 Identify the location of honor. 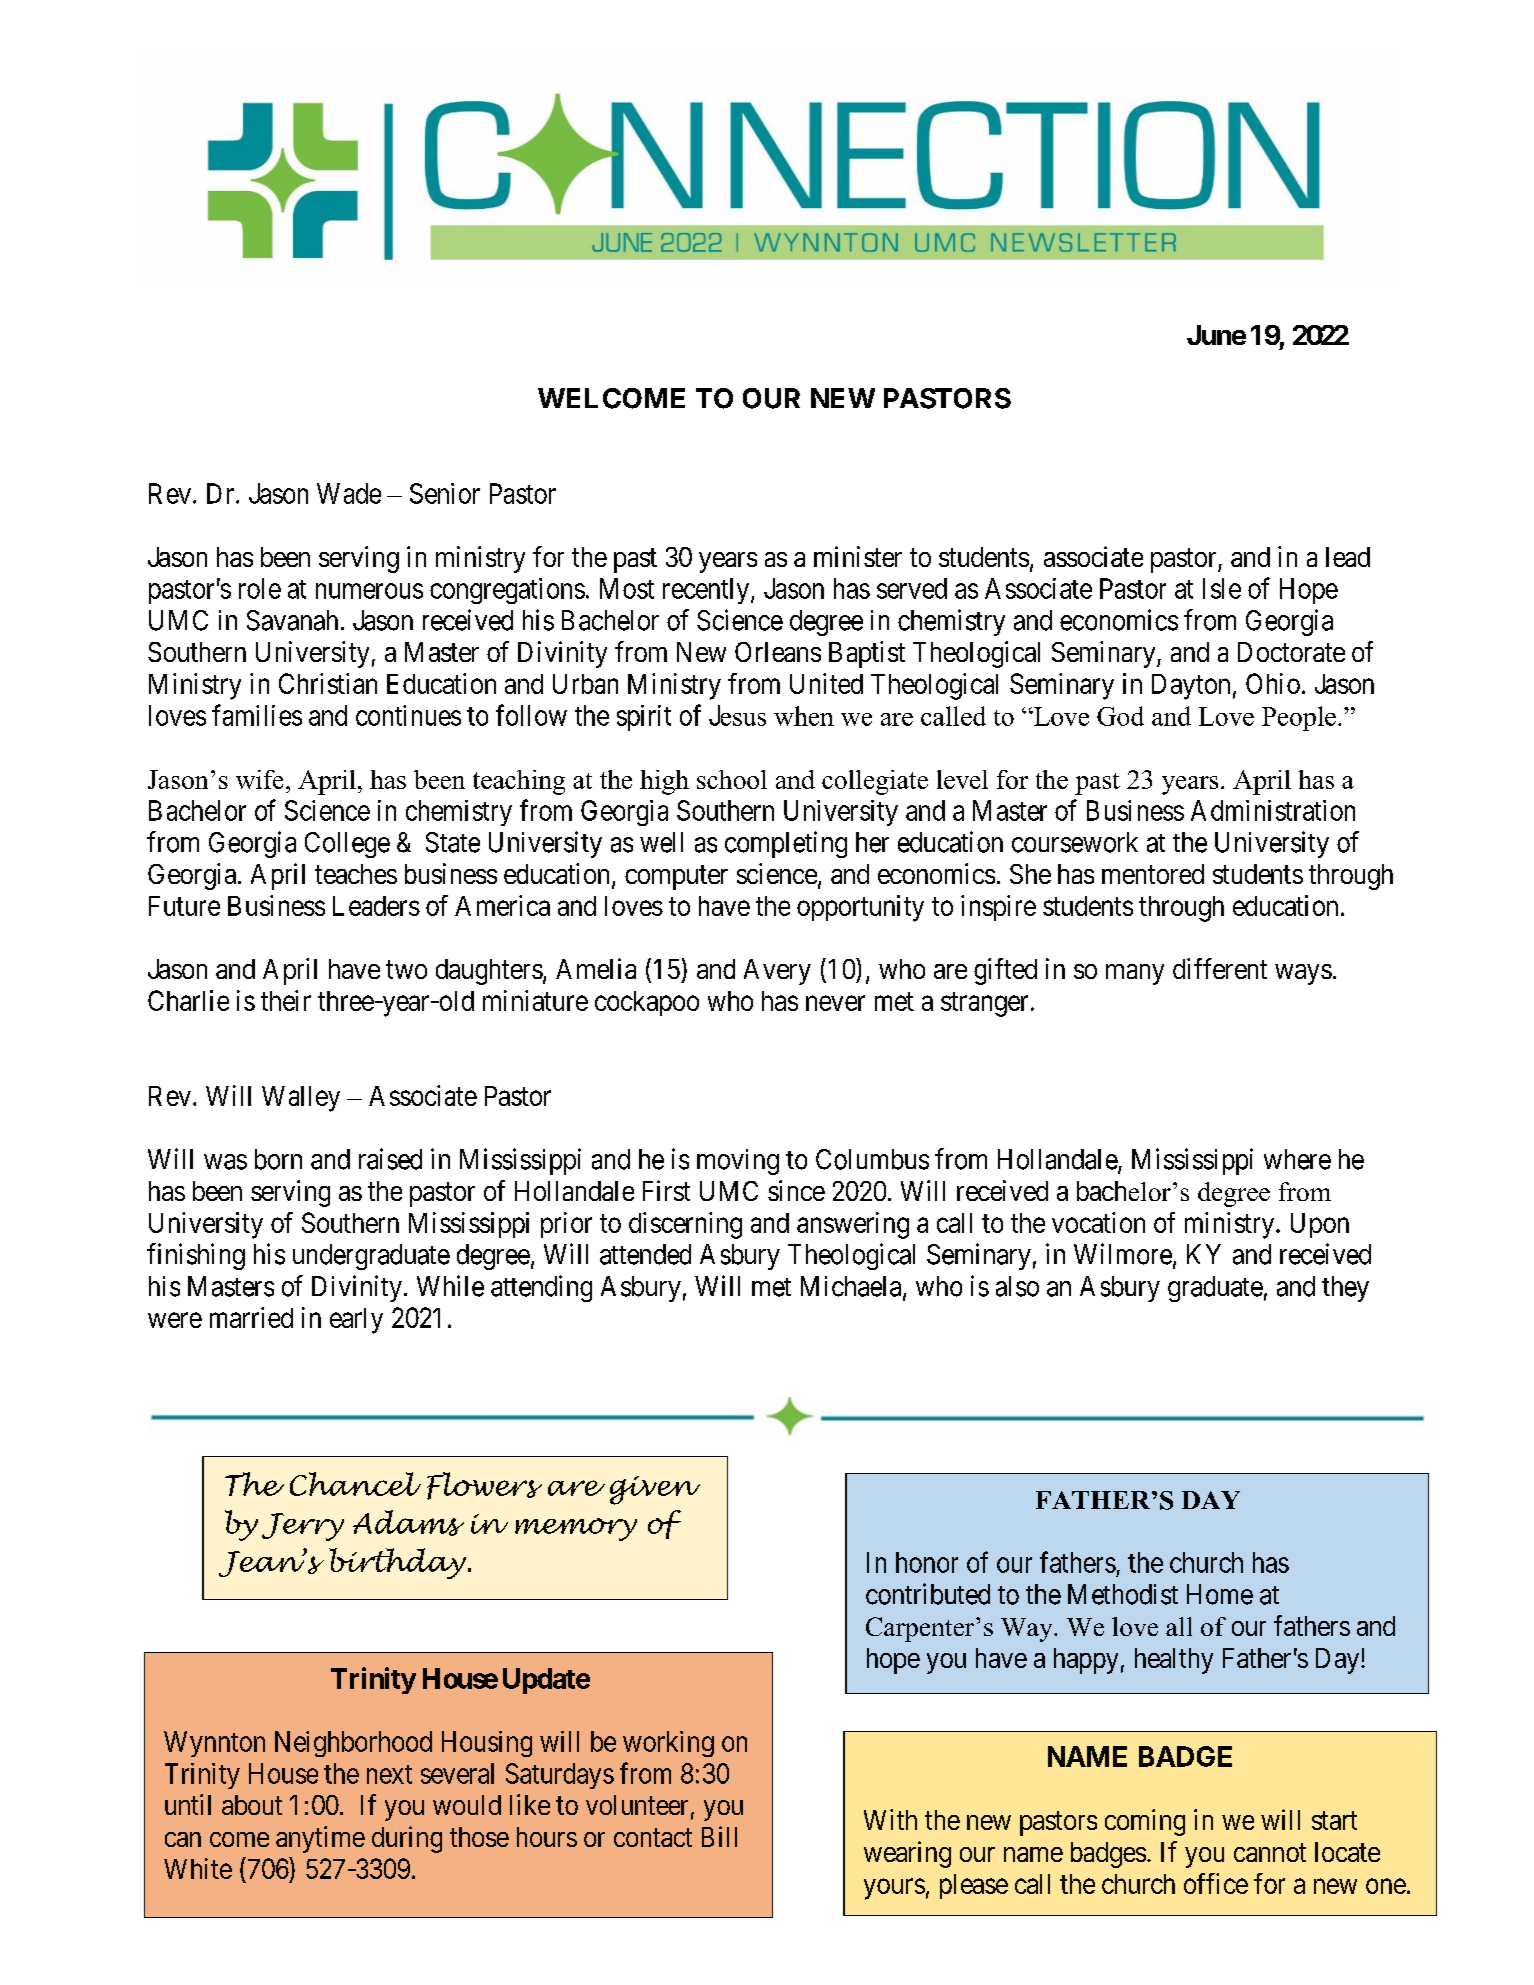
(927, 1562).
